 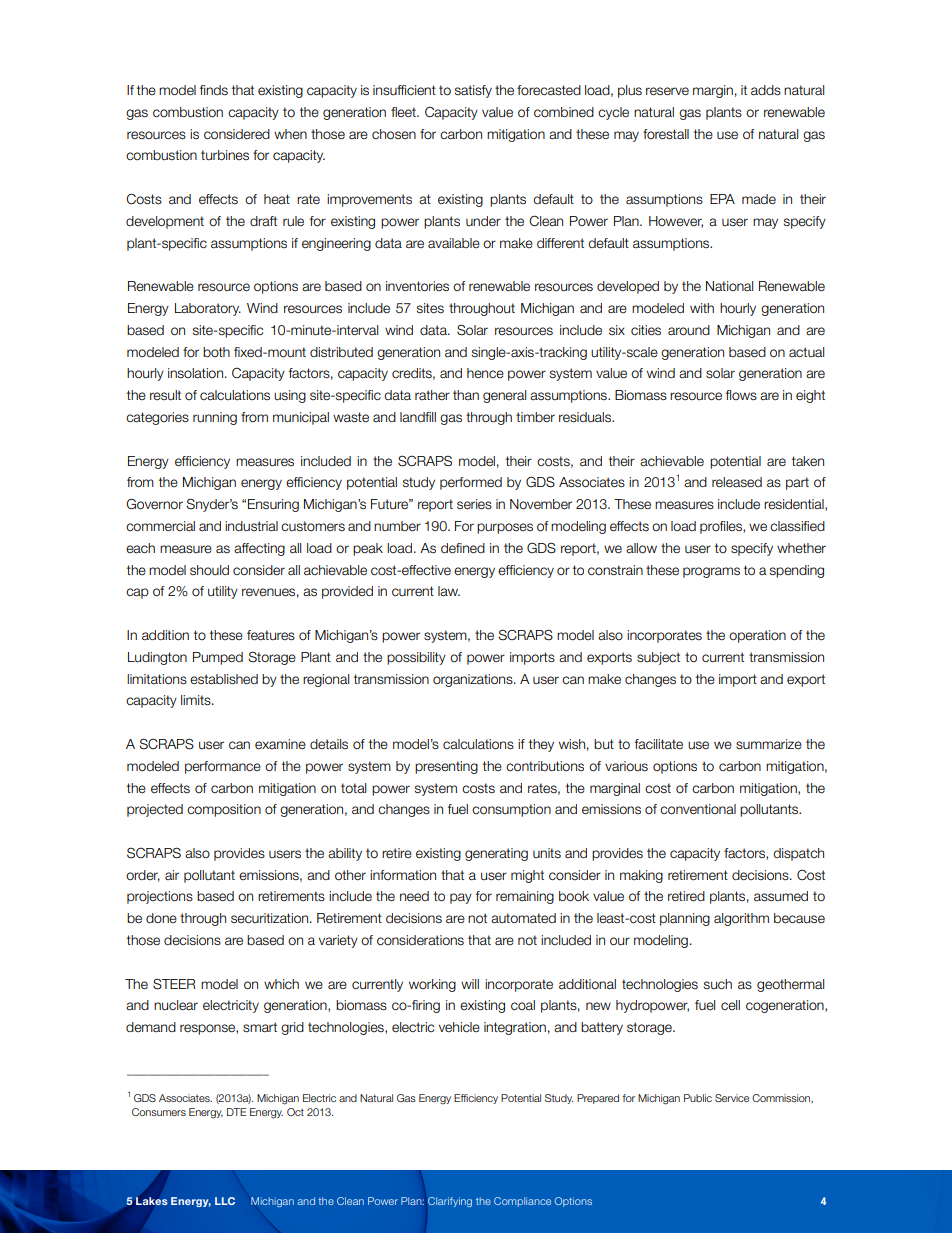 What do you see at coordinates (698, 809) in the document?
I see `conventional` at bounding box center [698, 809].
